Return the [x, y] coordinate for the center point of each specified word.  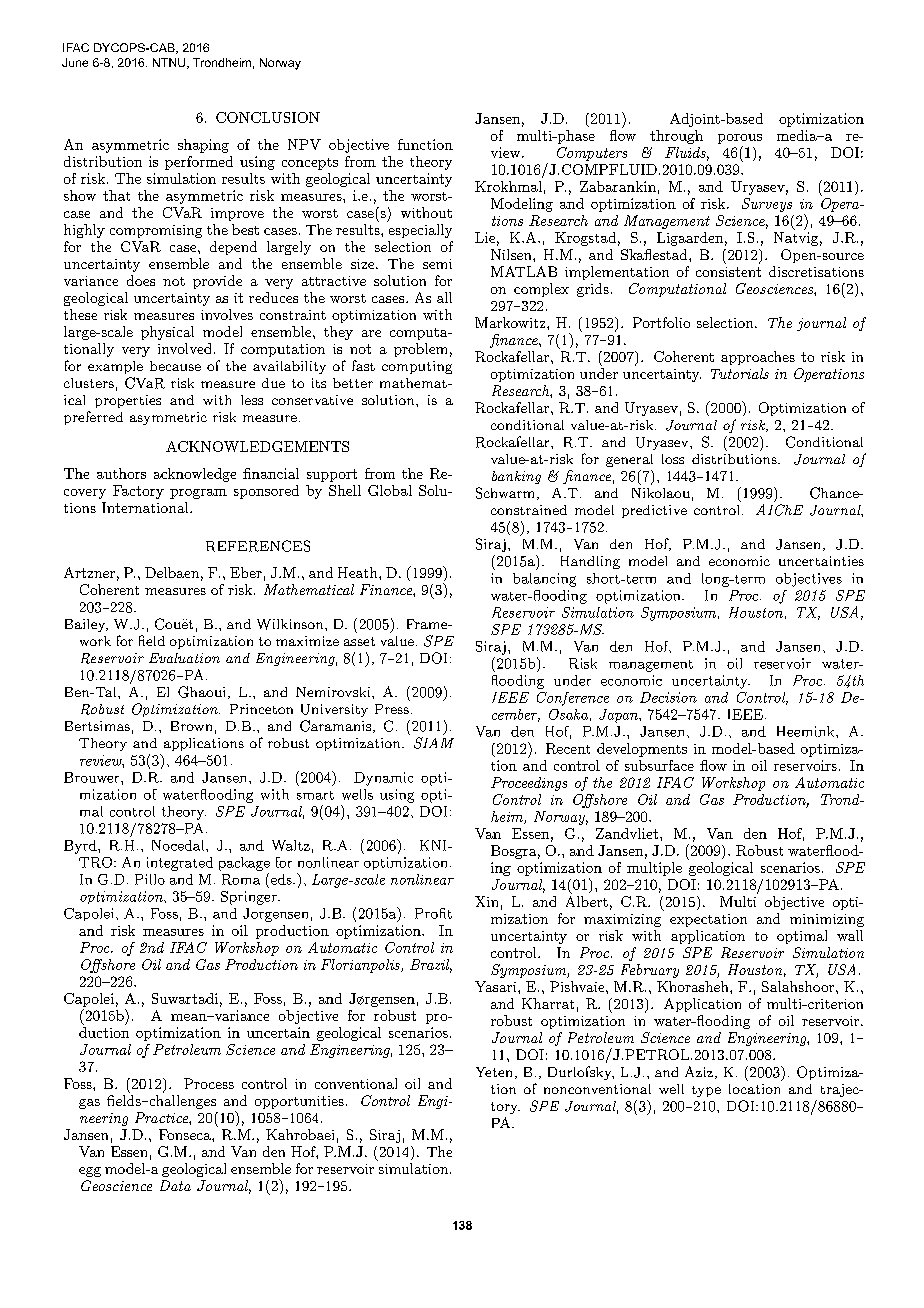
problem [420, 350]
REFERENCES [258, 546]
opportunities [299, 1102]
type [706, 1091]
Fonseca [186, 1134]
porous [740, 139]
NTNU [170, 63]
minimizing [827, 920]
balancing [544, 580]
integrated [180, 864]
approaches [758, 358]
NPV [304, 144]
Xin [486, 901]
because [175, 366]
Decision [668, 697]
